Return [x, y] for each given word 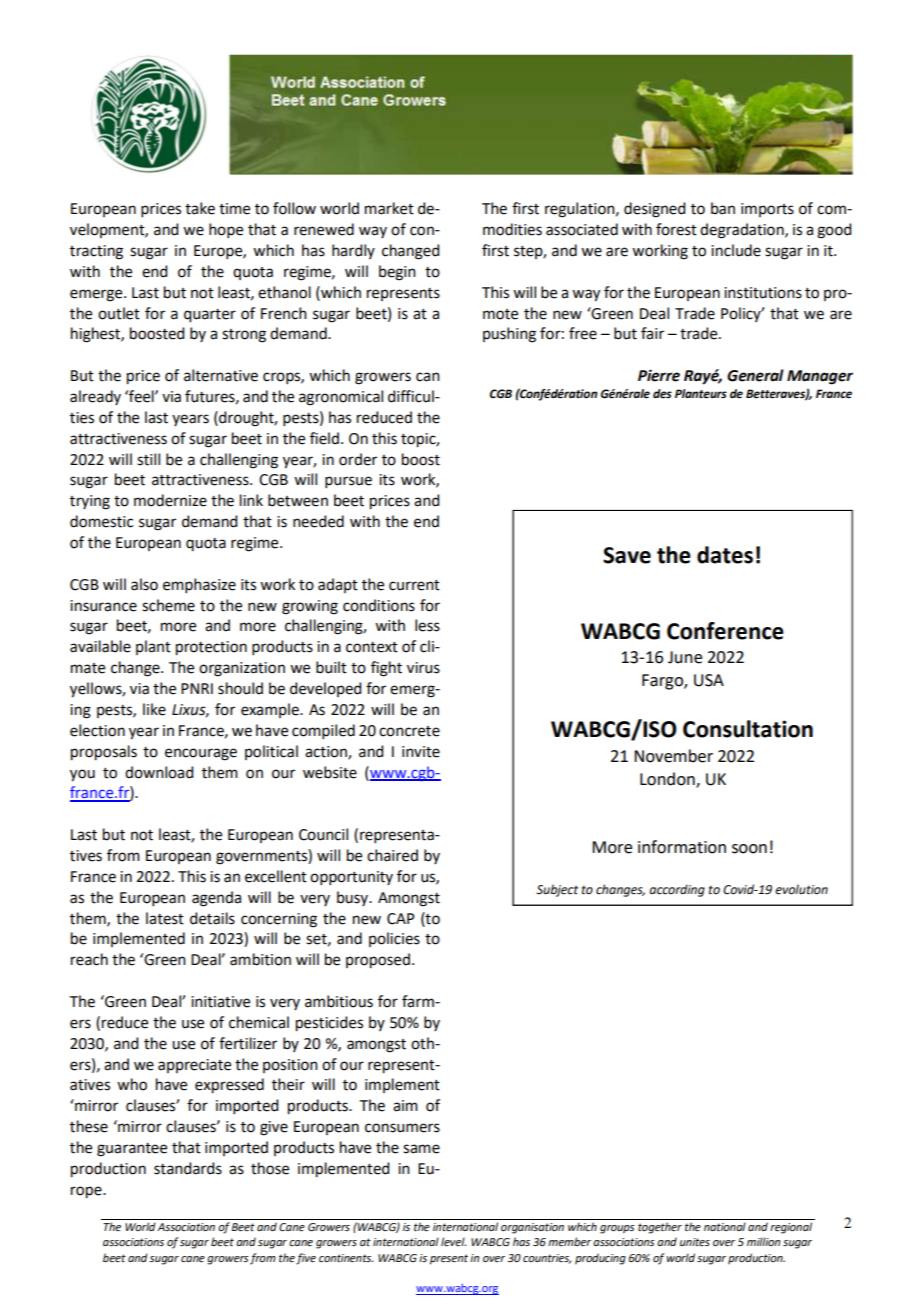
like [154, 709]
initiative [220, 1002]
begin [397, 273]
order [358, 459]
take [200, 208]
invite [421, 752]
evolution [801, 889]
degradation [743, 231]
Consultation [748, 729]
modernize [170, 500]
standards [188, 1168]
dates [725, 555]
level [453, 1241]
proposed [378, 961]
